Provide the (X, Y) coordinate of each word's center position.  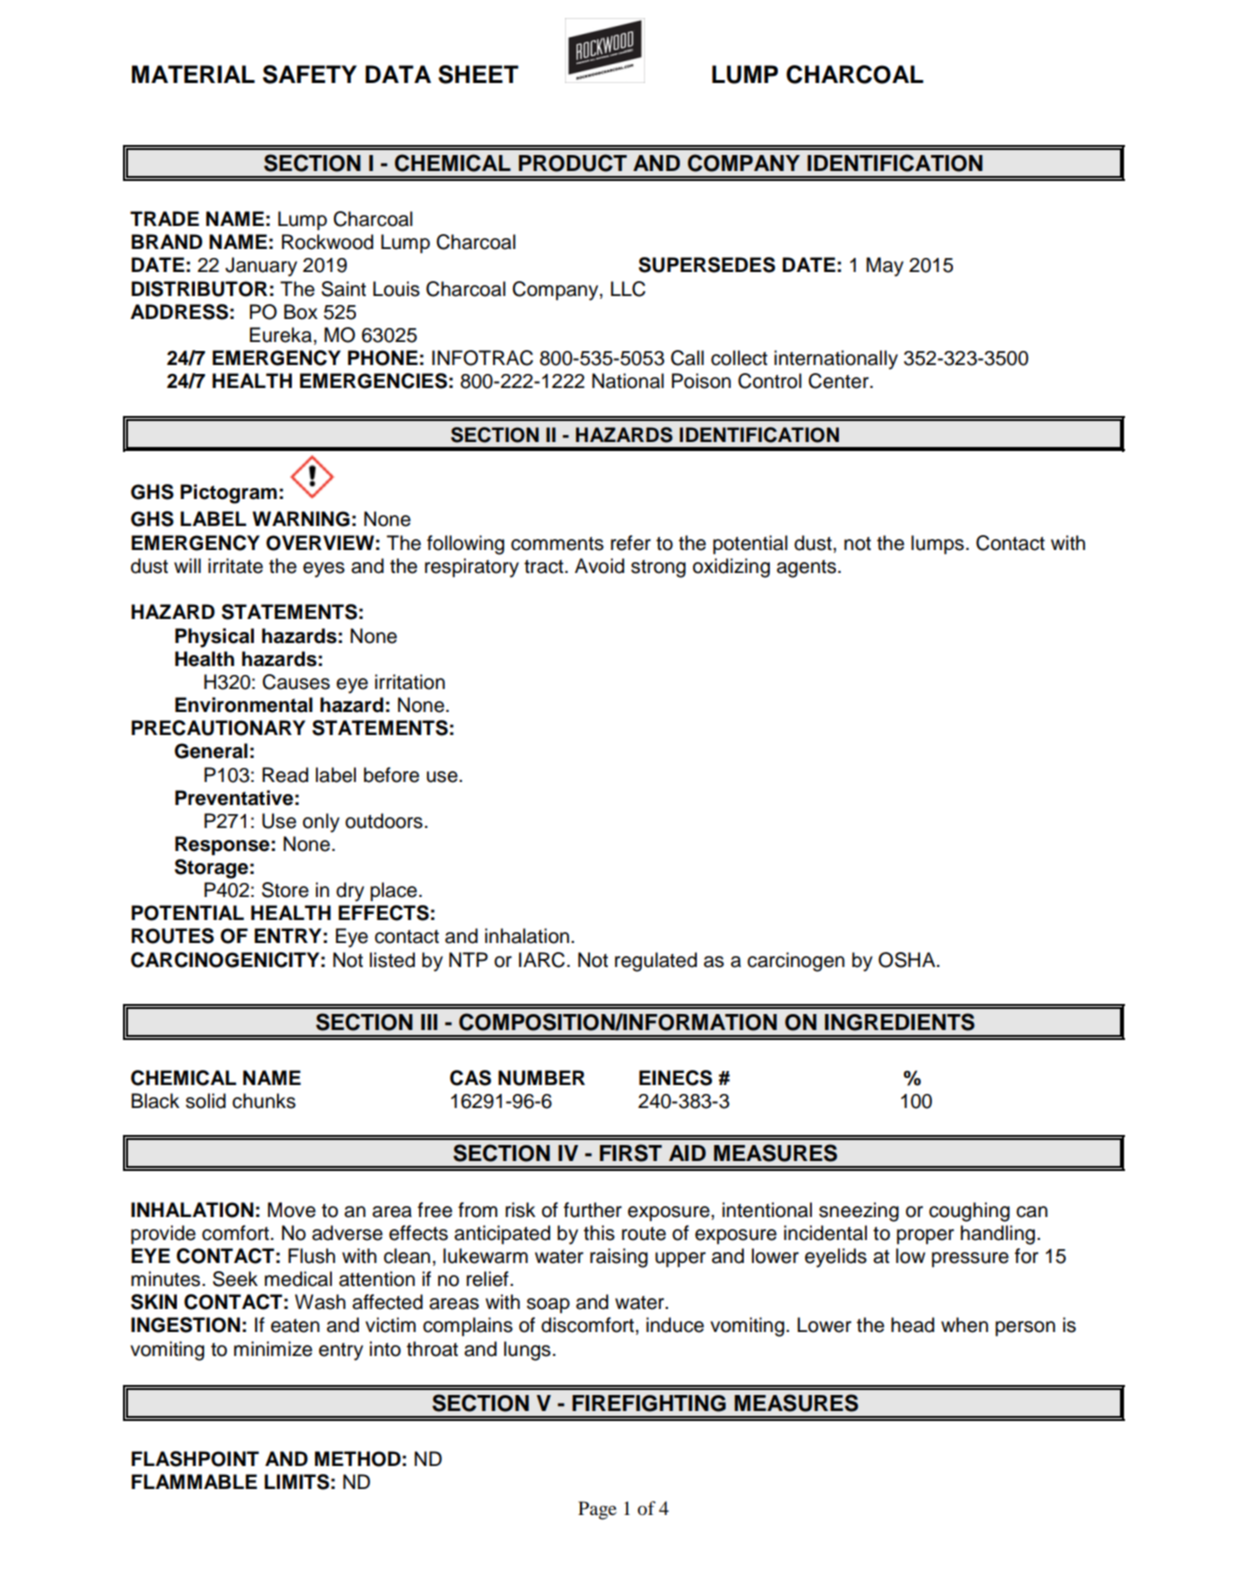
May (885, 267)
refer (631, 543)
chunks (264, 1101)
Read (285, 775)
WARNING (301, 519)
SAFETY (310, 74)
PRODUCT (573, 163)
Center (839, 381)
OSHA (908, 960)
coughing (969, 1212)
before (391, 775)
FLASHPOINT (195, 1459)
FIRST (631, 1153)
